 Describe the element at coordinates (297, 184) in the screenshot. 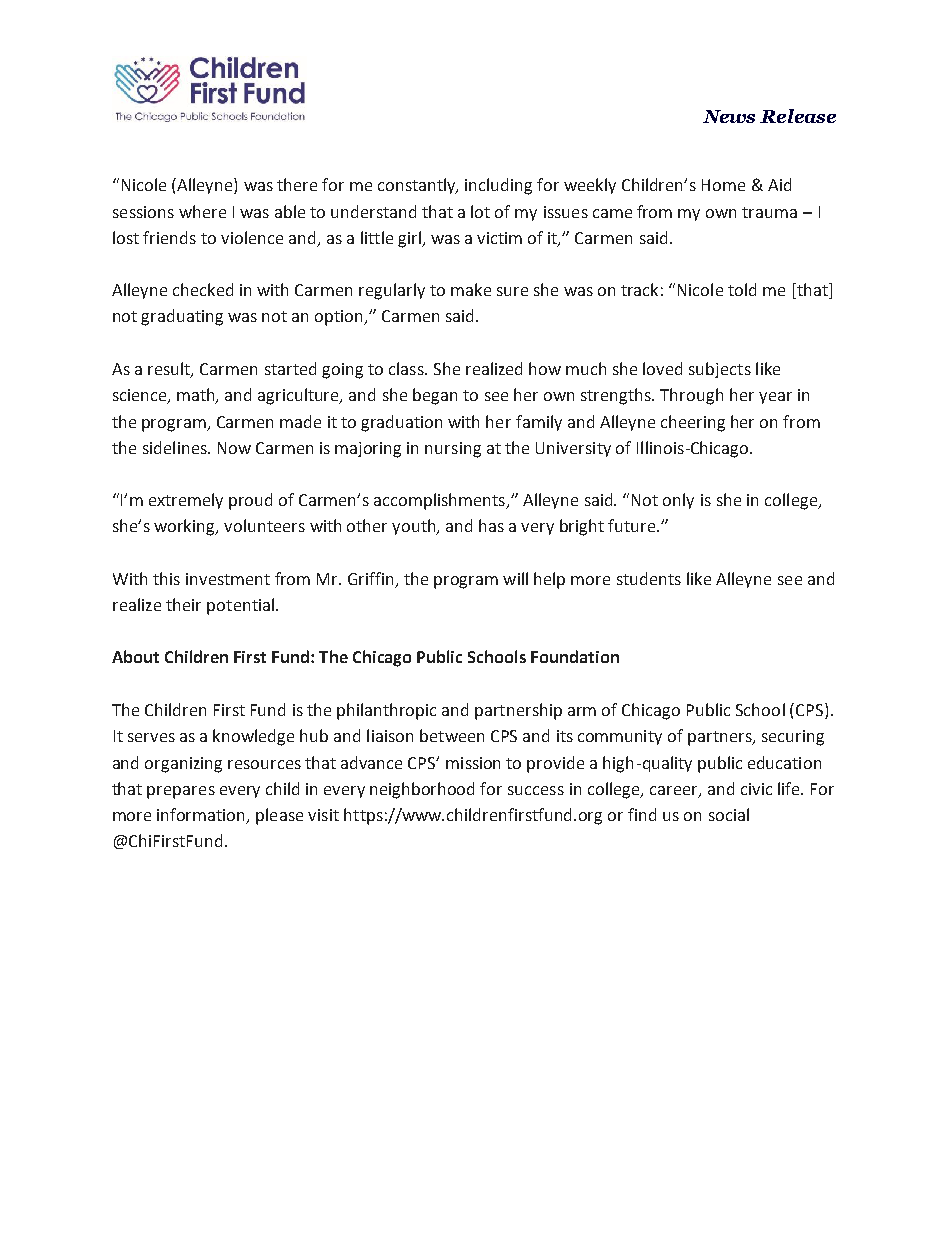

I see `there` at that location.
